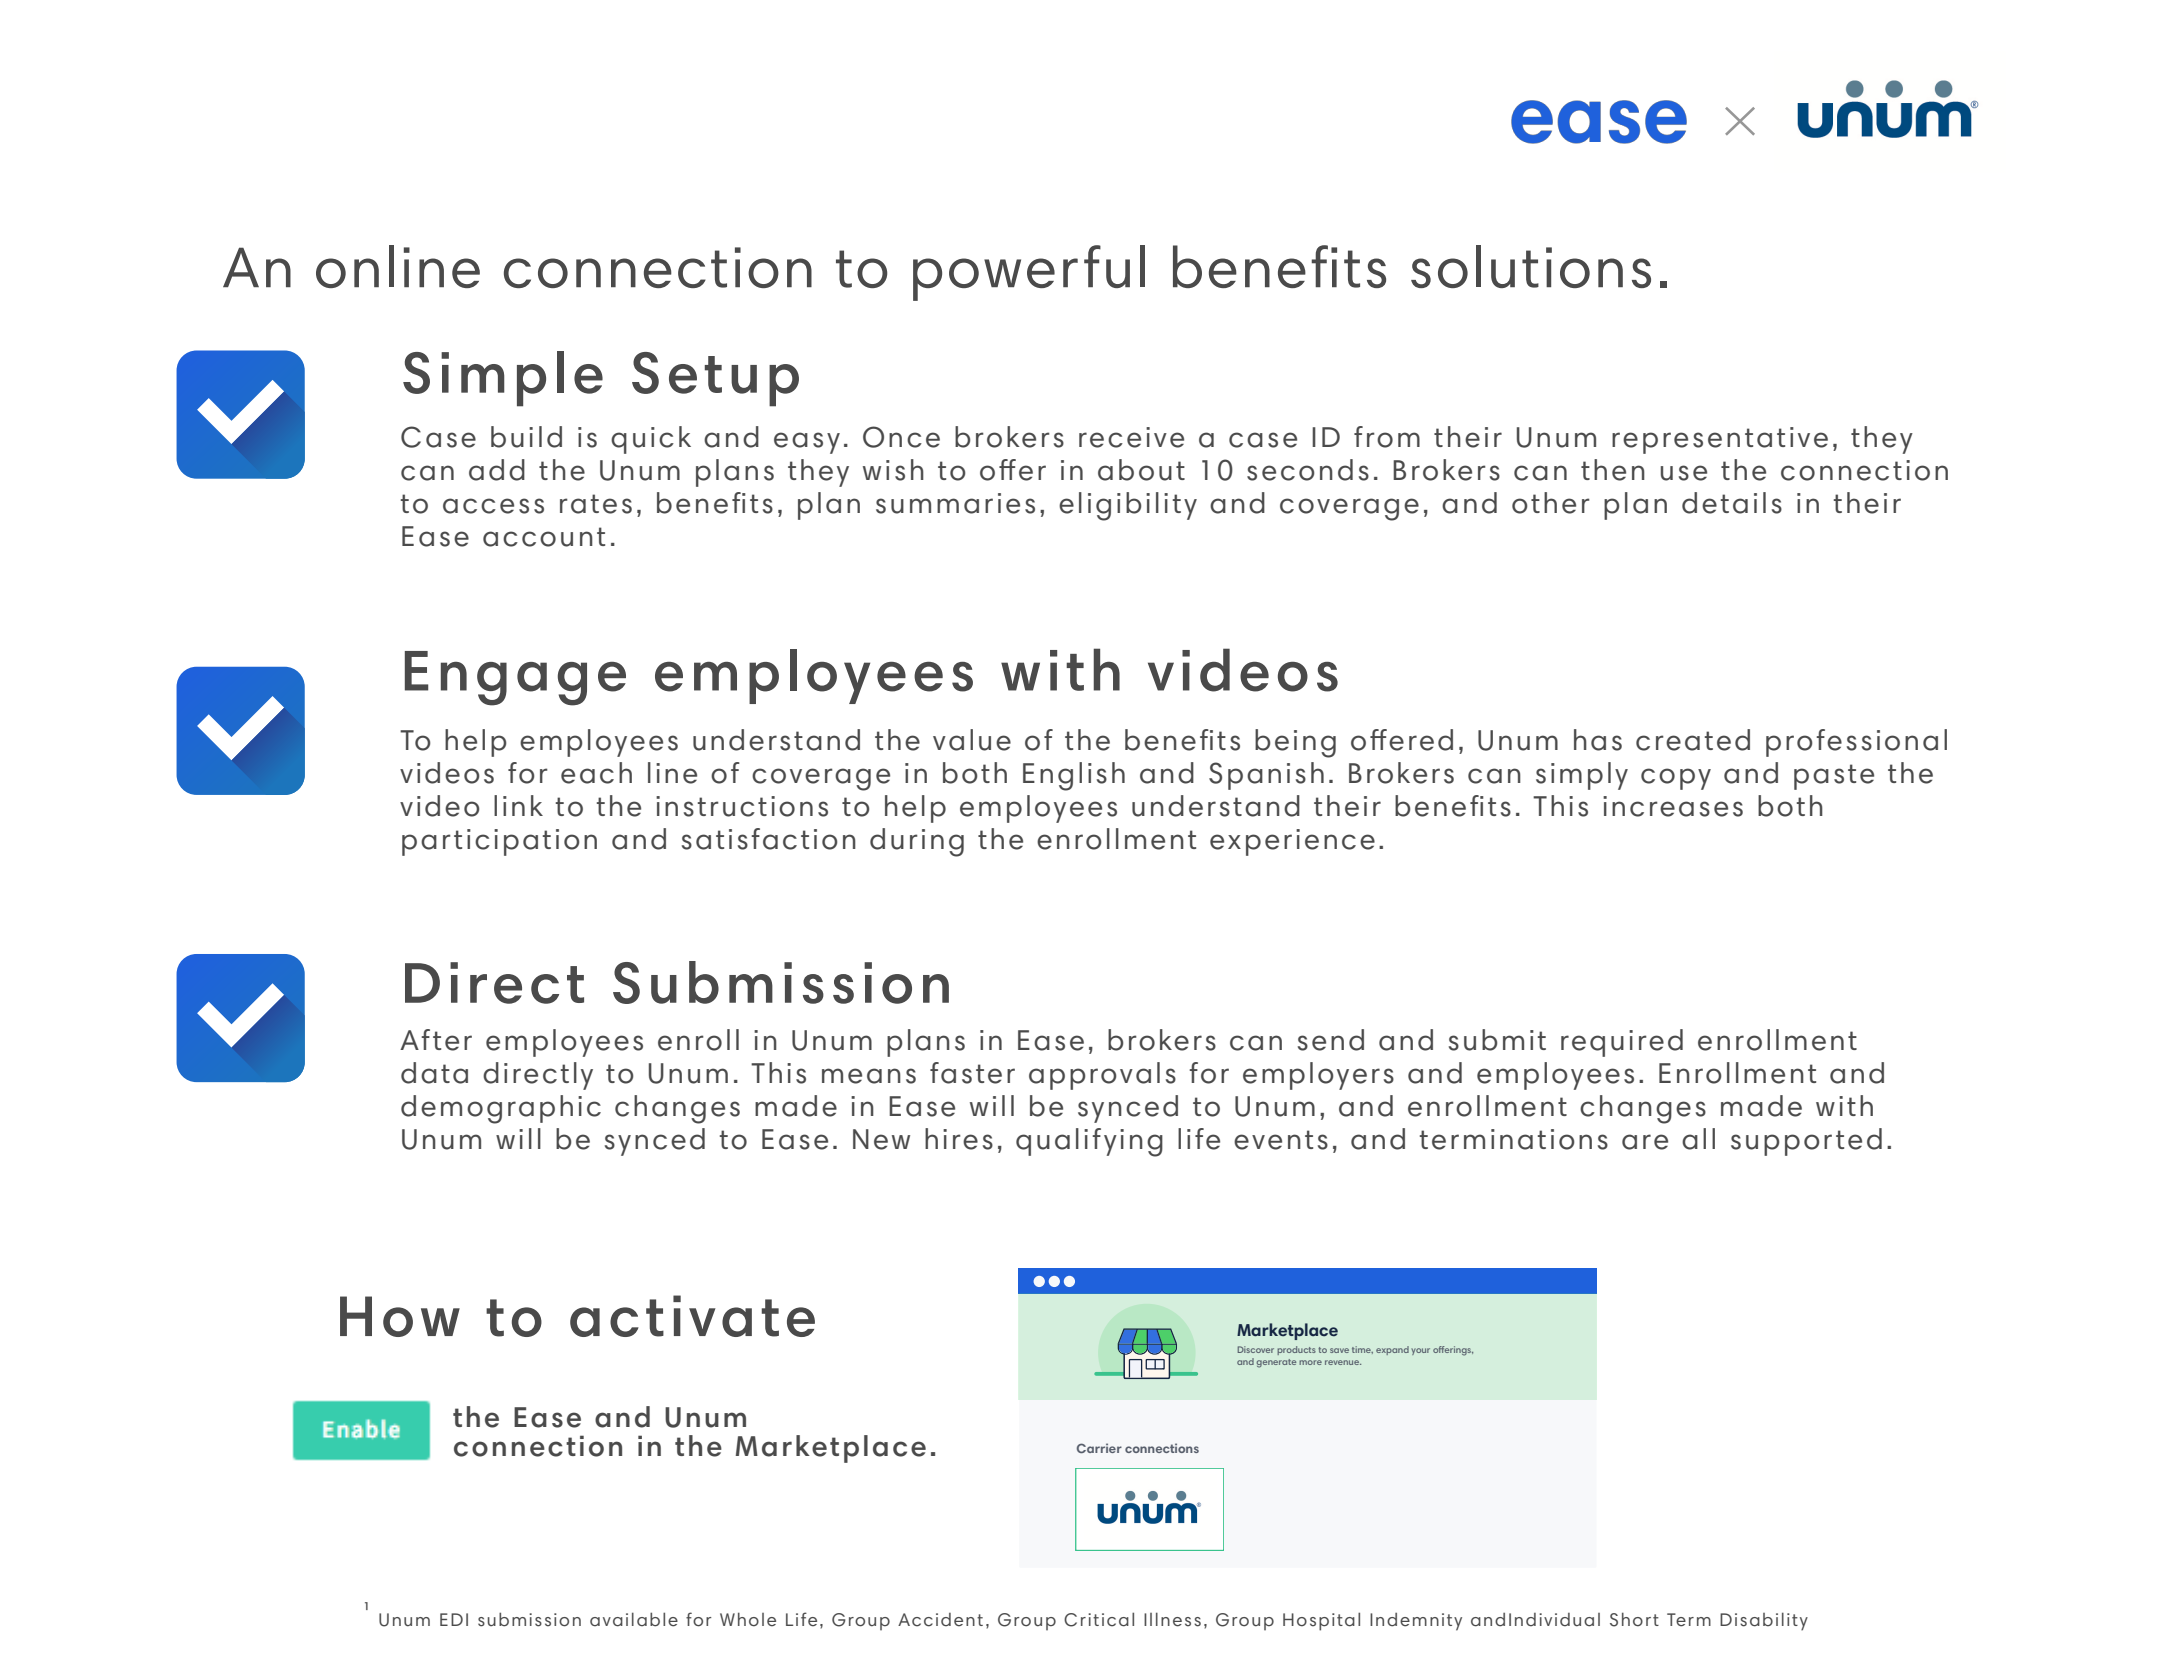 The width and height of the image is (2174, 1680). What do you see at coordinates (1029, 273) in the image?
I see `powerful` at bounding box center [1029, 273].
